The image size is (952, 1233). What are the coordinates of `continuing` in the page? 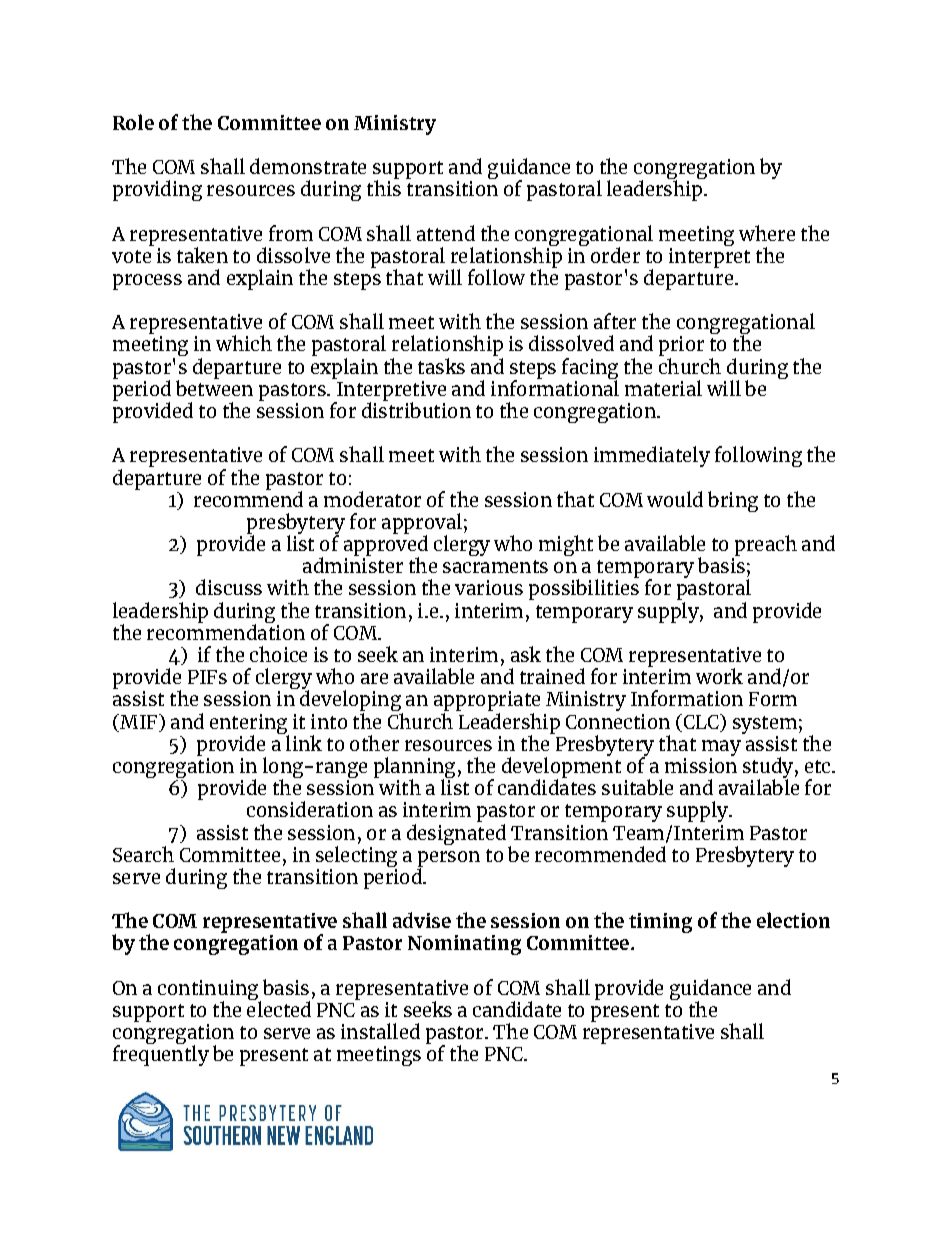 It's located at (209, 991).
